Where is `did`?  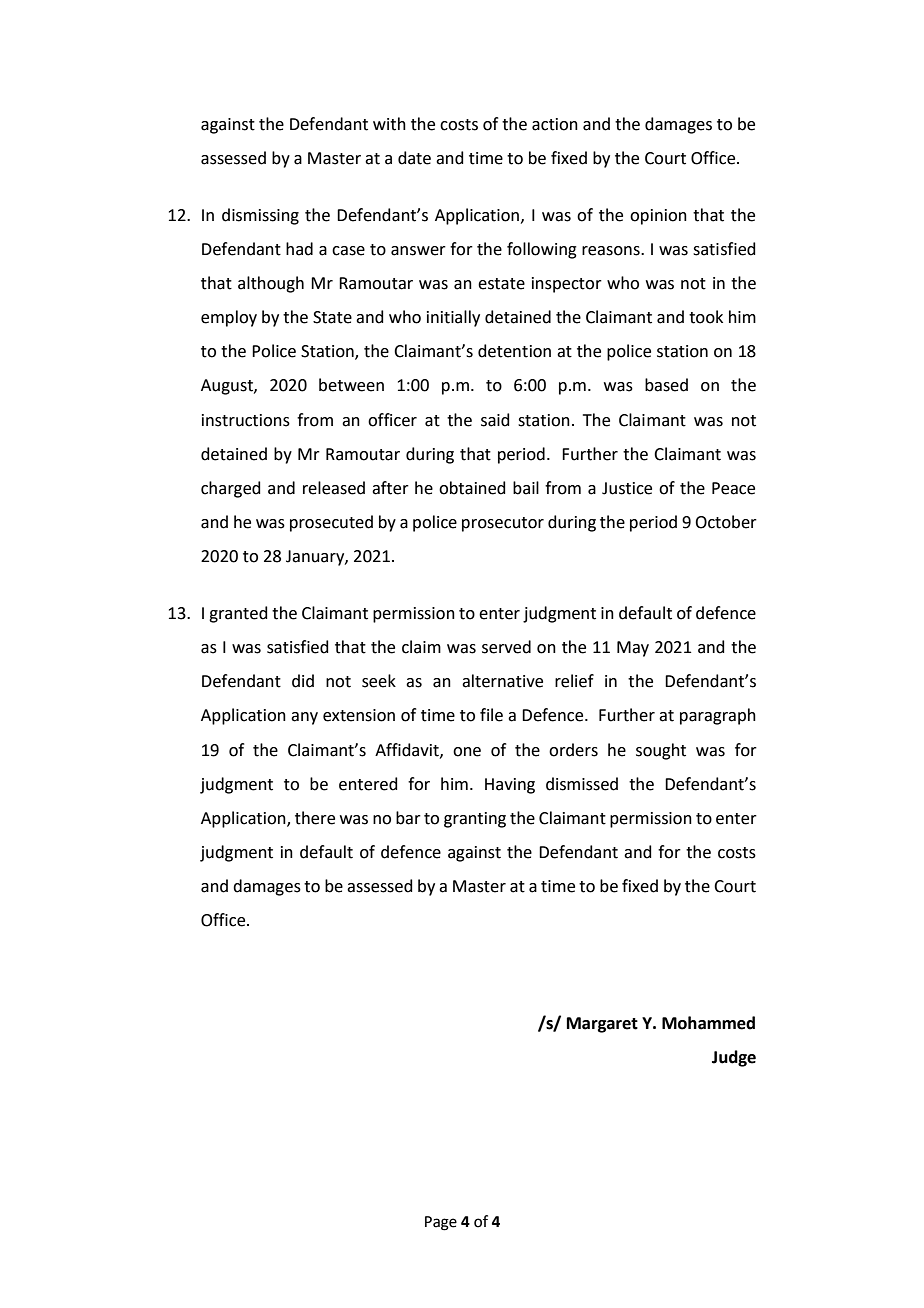 did is located at coordinates (303, 681).
